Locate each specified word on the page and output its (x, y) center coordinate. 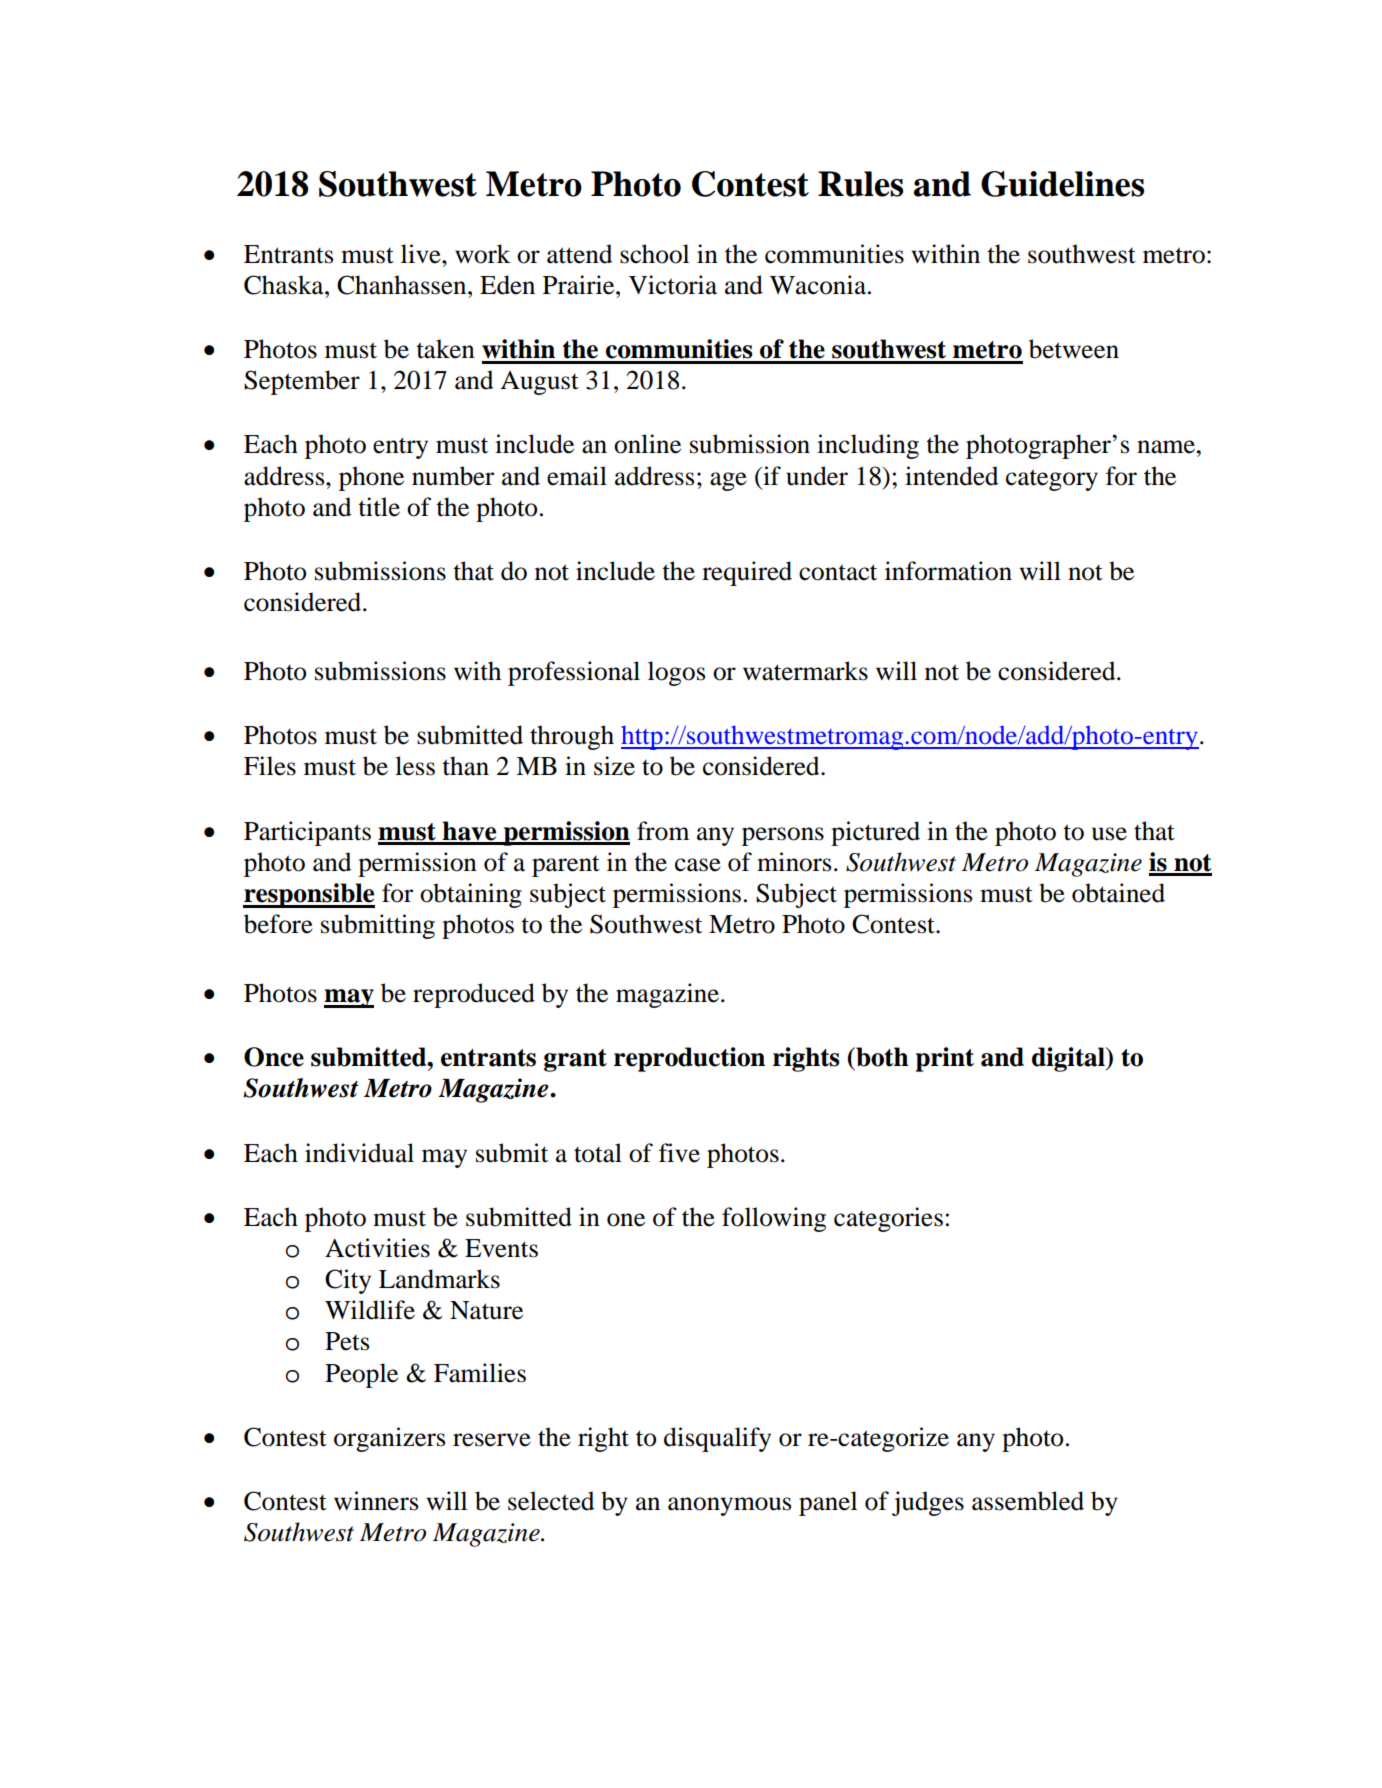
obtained (1118, 893)
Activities (377, 1248)
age (728, 481)
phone (371, 478)
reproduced (474, 995)
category (1052, 480)
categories (888, 1219)
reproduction (689, 1059)
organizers (389, 1439)
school (654, 254)
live (422, 254)
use (1109, 834)
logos (676, 673)
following (774, 1219)
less (415, 766)
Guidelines (1062, 184)
